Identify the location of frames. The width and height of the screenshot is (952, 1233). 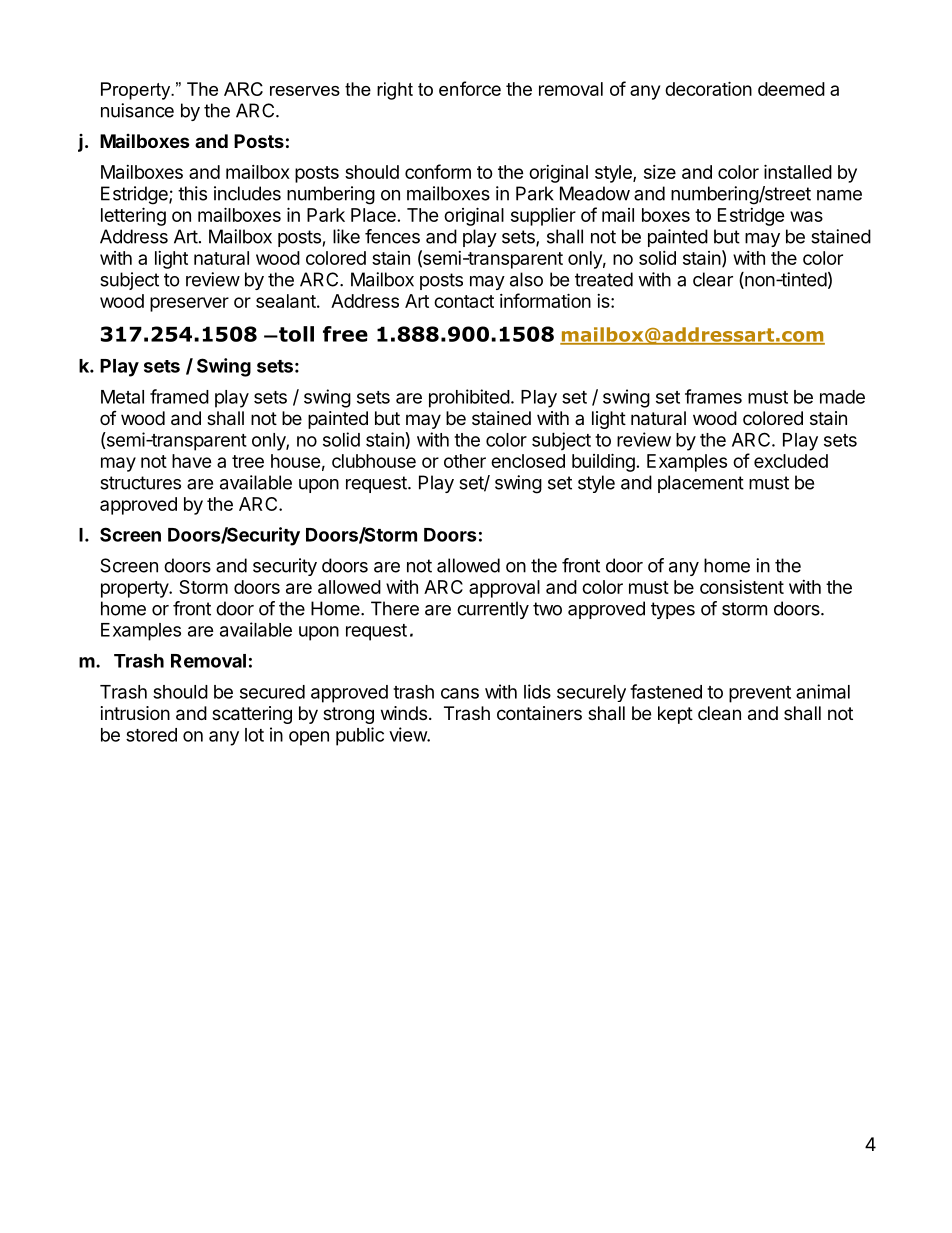
(713, 396).
